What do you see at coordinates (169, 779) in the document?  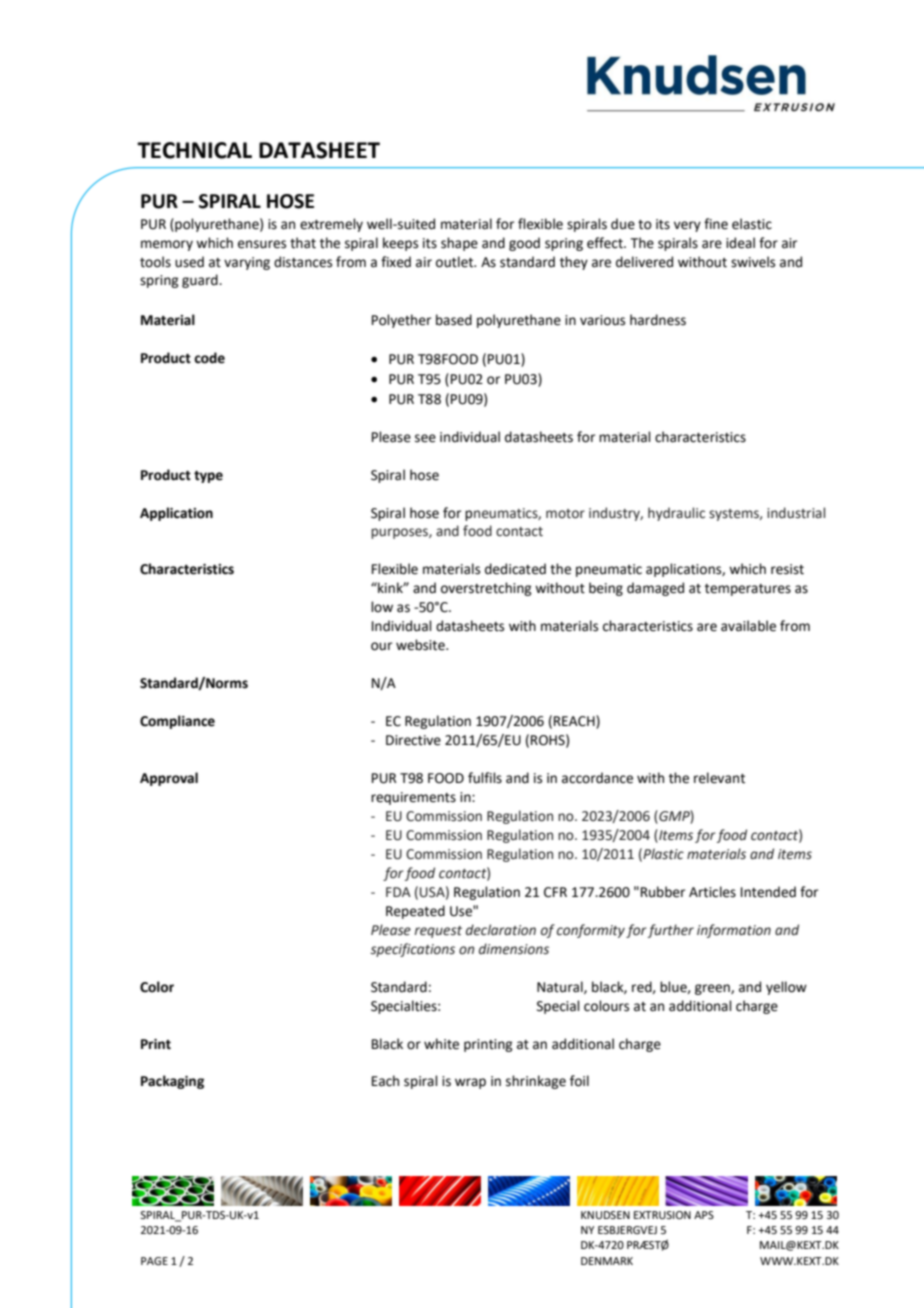 I see `Approval` at bounding box center [169, 779].
